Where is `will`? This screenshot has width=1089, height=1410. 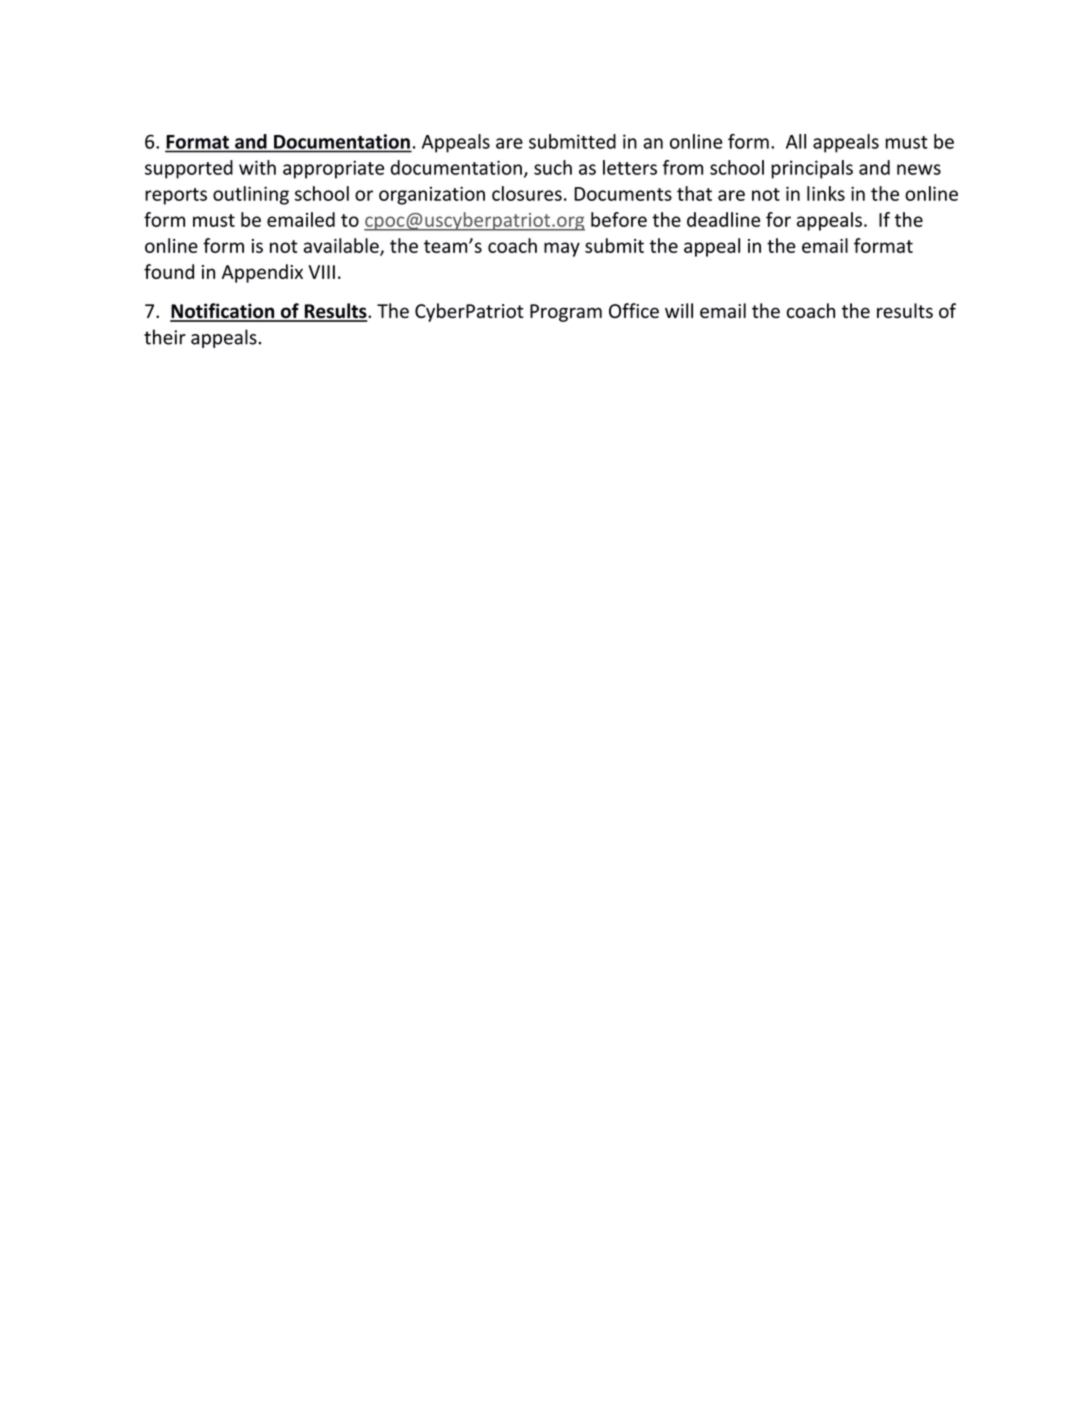 will is located at coordinates (679, 310).
